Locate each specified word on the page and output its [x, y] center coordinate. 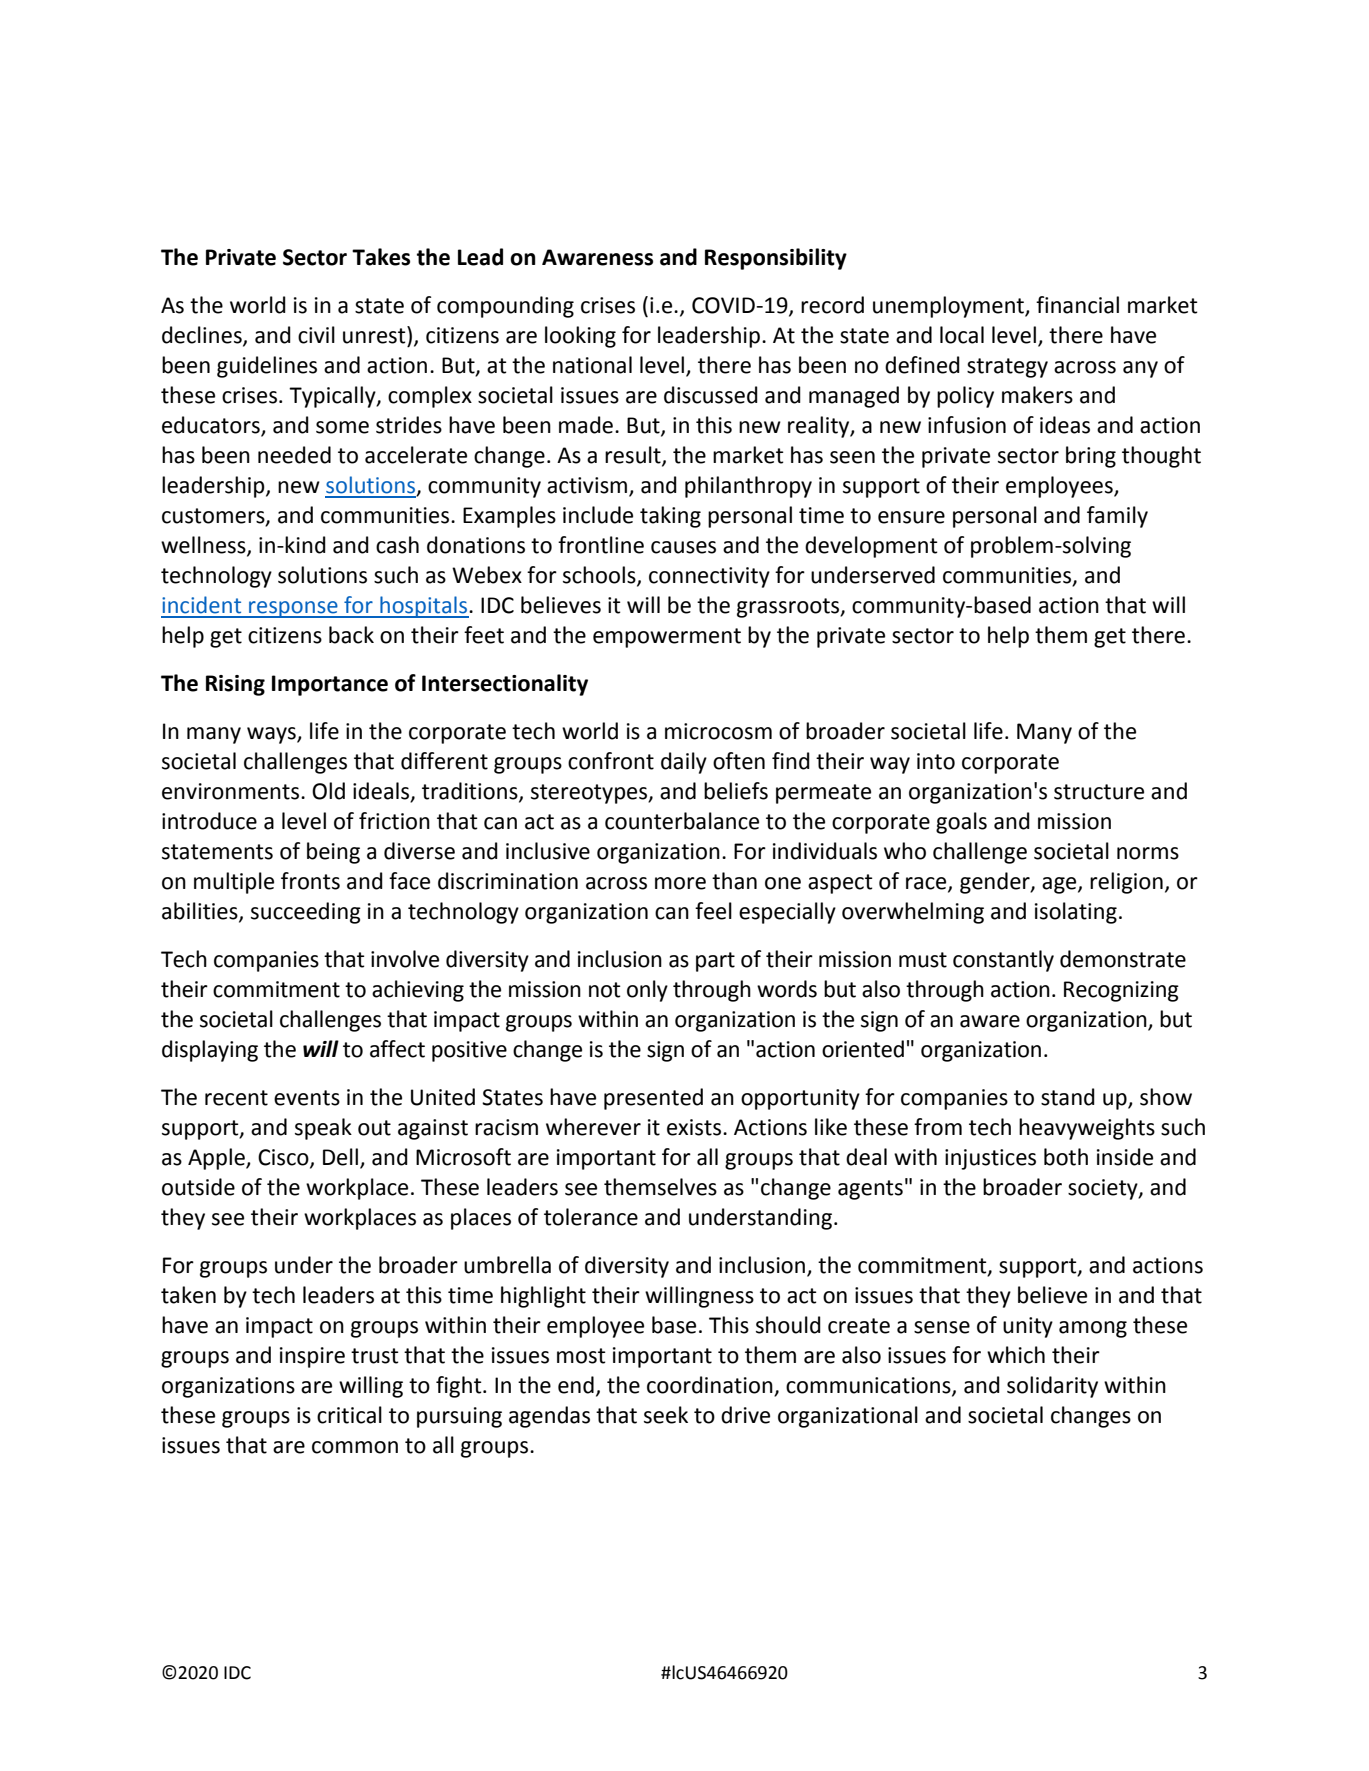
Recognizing [1121, 991]
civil [316, 335]
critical [349, 1415]
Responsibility [776, 259]
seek [666, 1415]
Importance [330, 685]
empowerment [667, 638]
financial [1077, 305]
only [647, 991]
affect [397, 1049]
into [936, 761]
